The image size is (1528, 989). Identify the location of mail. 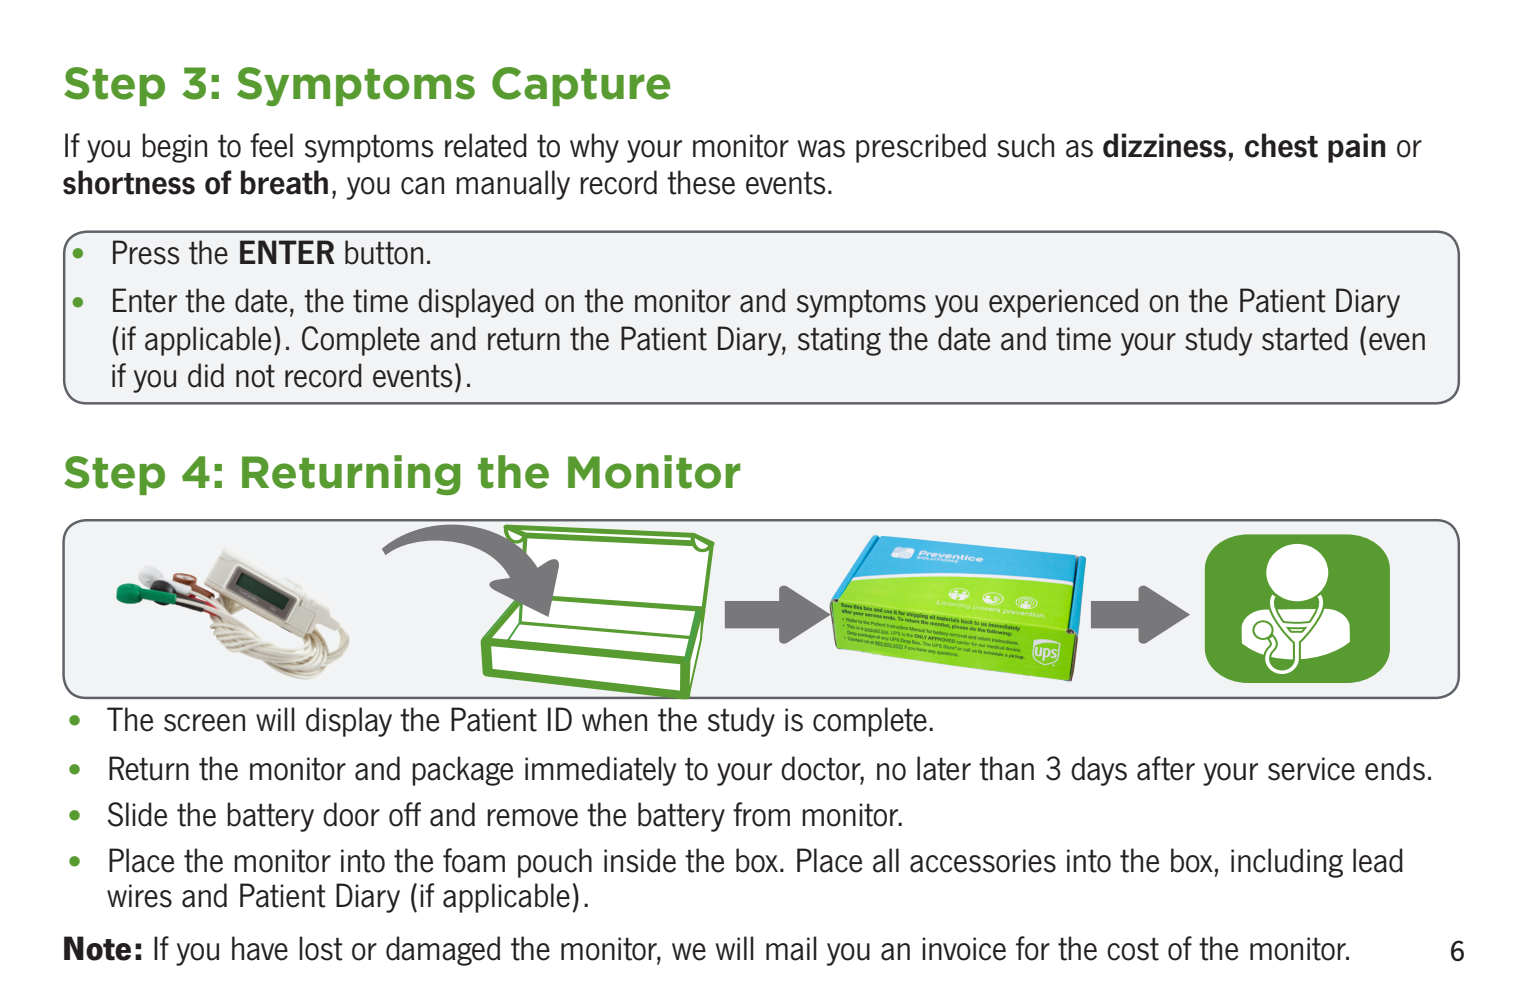
(791, 948).
